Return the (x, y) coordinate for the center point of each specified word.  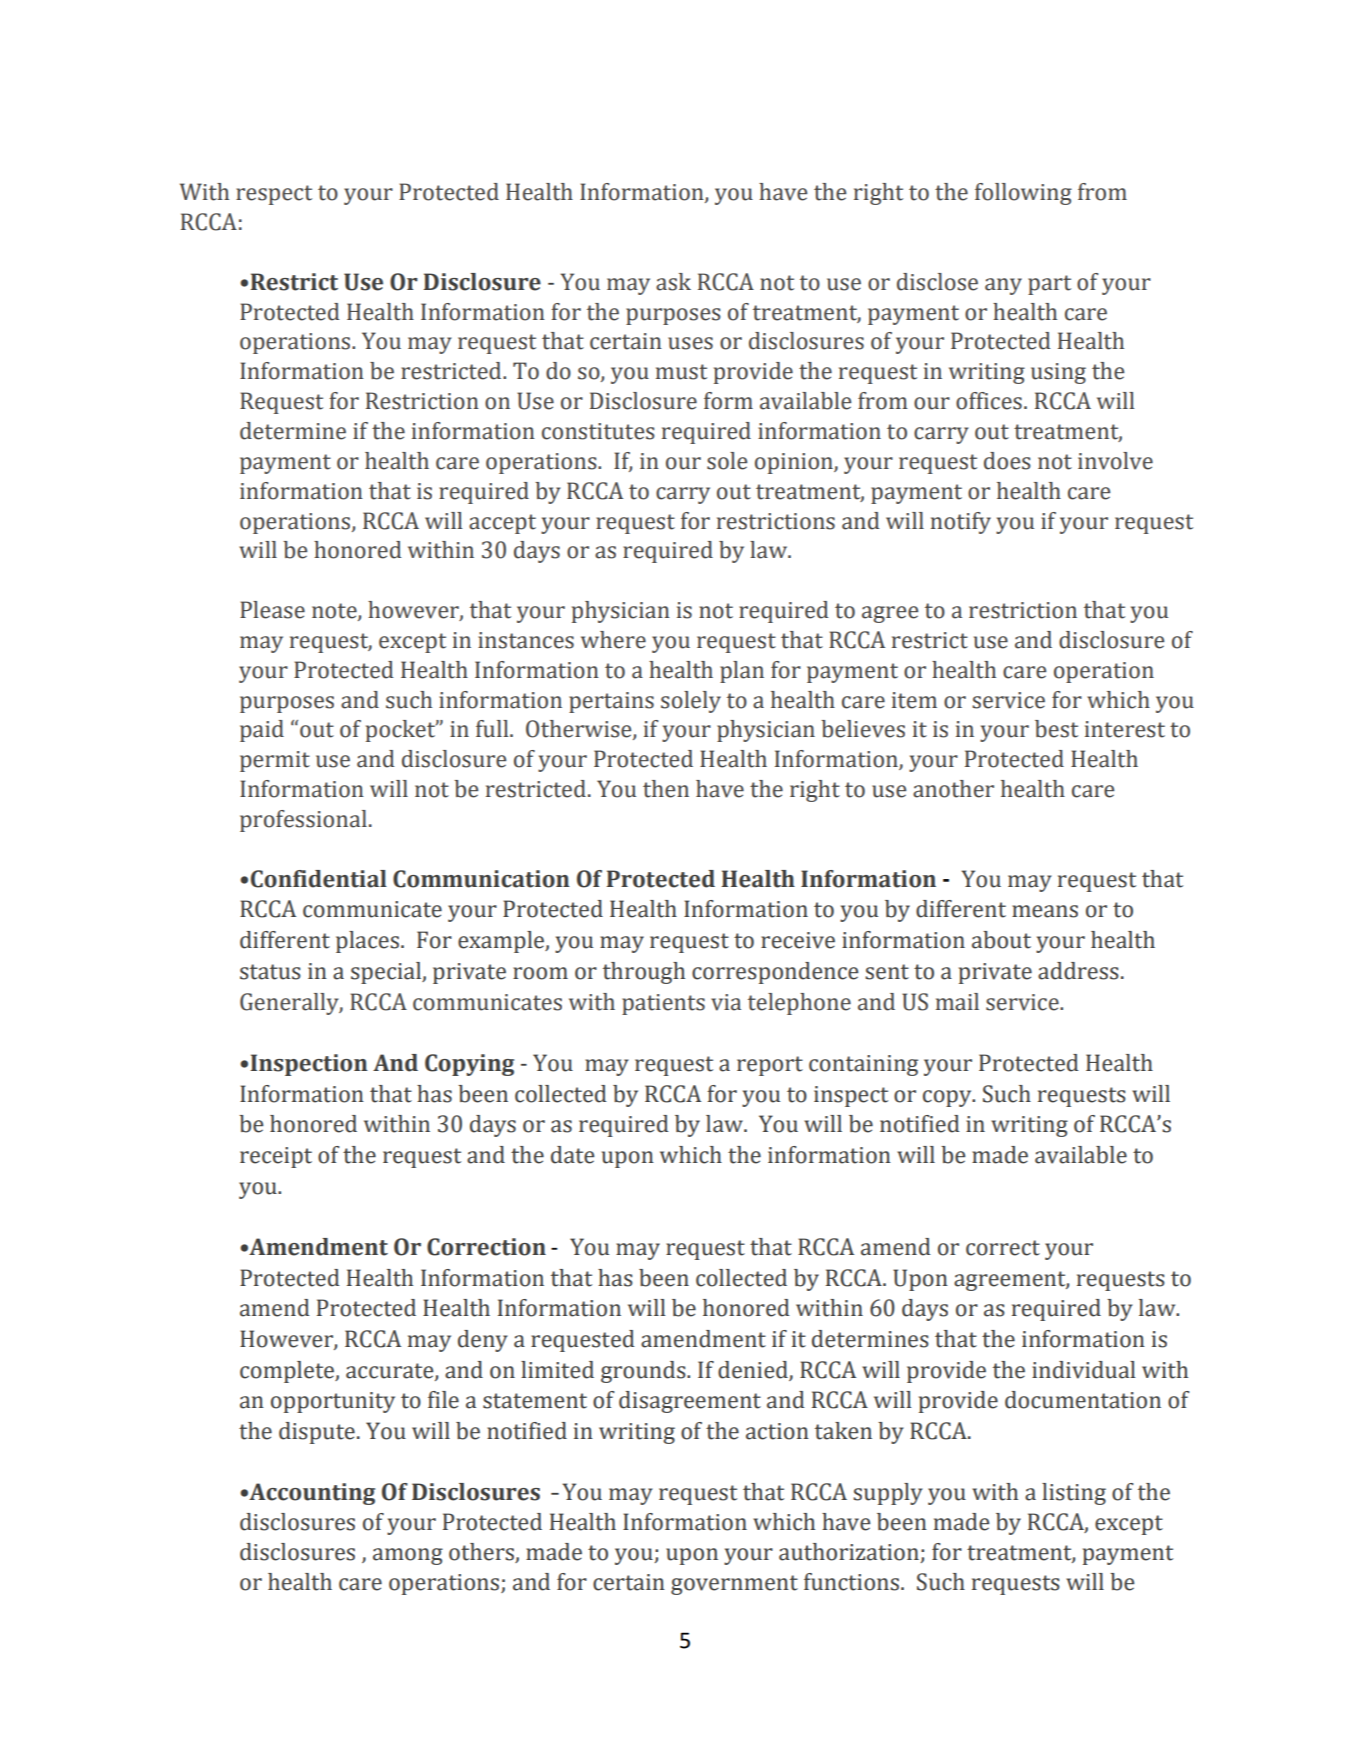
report (770, 1066)
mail (957, 1002)
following (1023, 194)
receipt (276, 1157)
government (734, 1585)
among (408, 1556)
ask (673, 282)
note (335, 612)
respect (274, 195)
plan (742, 672)
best (1056, 729)
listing (1074, 1494)
